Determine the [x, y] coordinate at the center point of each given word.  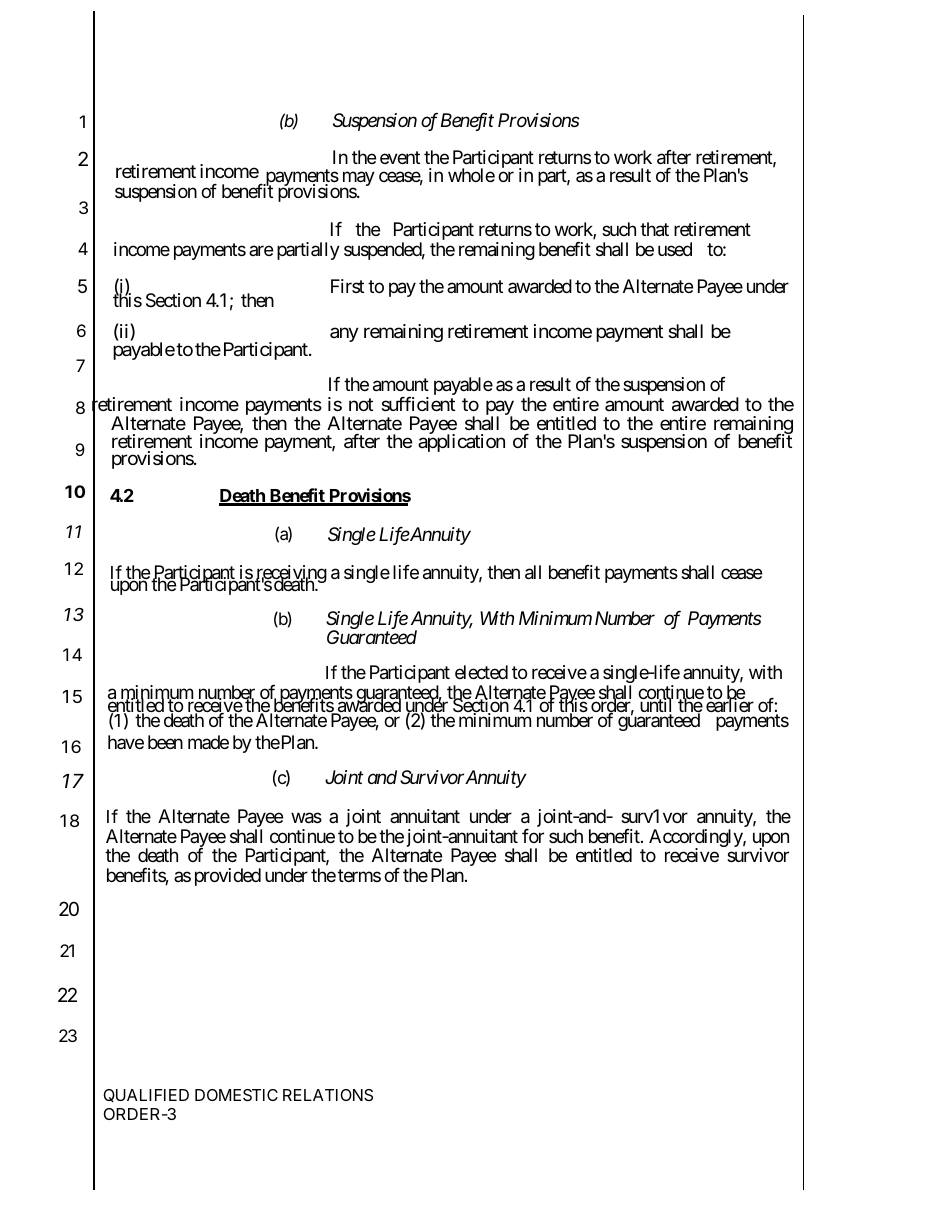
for [533, 835]
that [654, 229]
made [208, 742]
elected [481, 672]
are [261, 250]
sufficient [418, 404]
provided [228, 877]
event [400, 157]
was [306, 818]
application [461, 442]
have [126, 742]
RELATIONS [328, 1095]
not [361, 405]
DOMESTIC [236, 1095]
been [165, 742]
